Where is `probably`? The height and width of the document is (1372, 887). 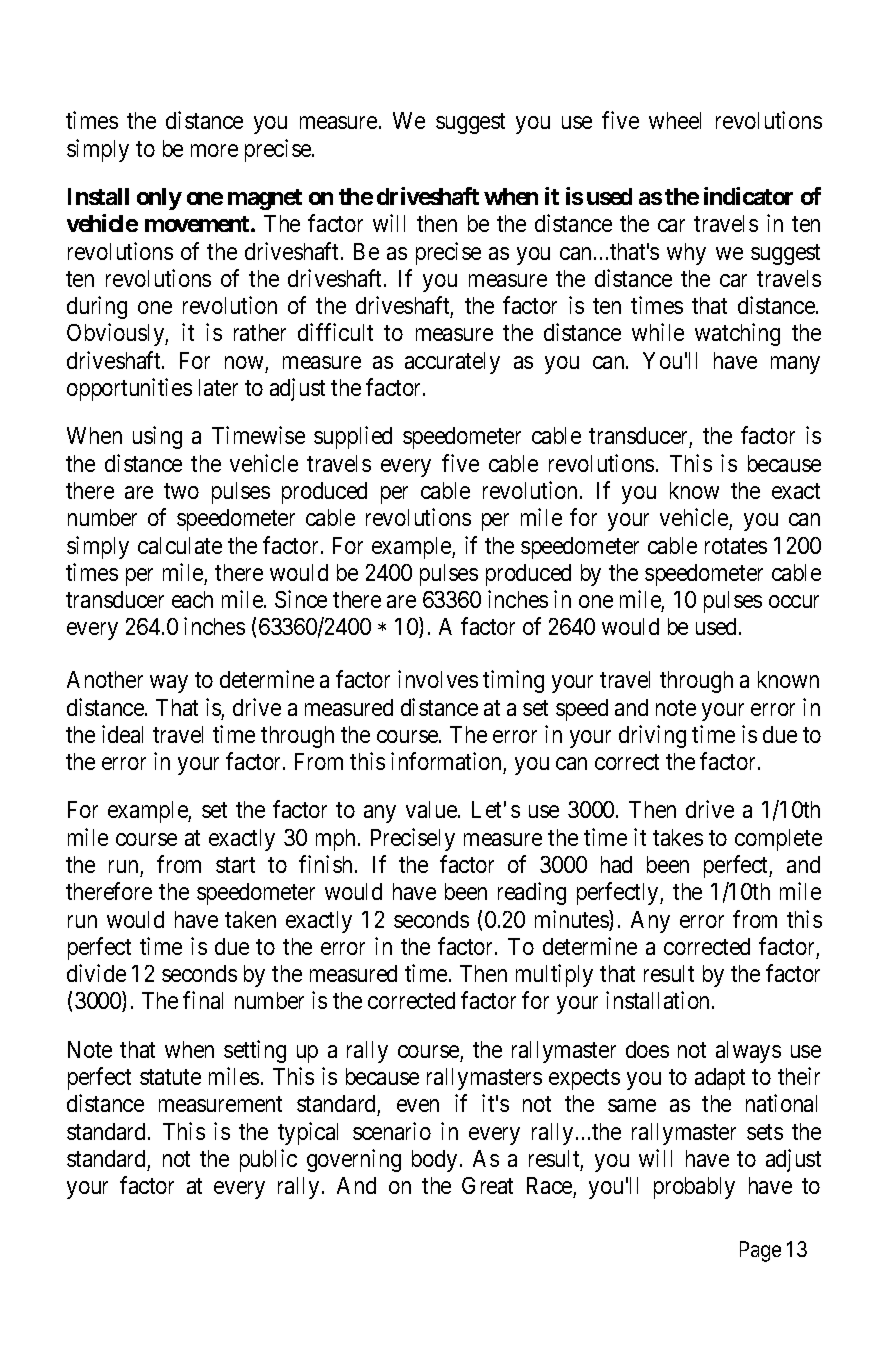 probably is located at coordinates (694, 1188).
